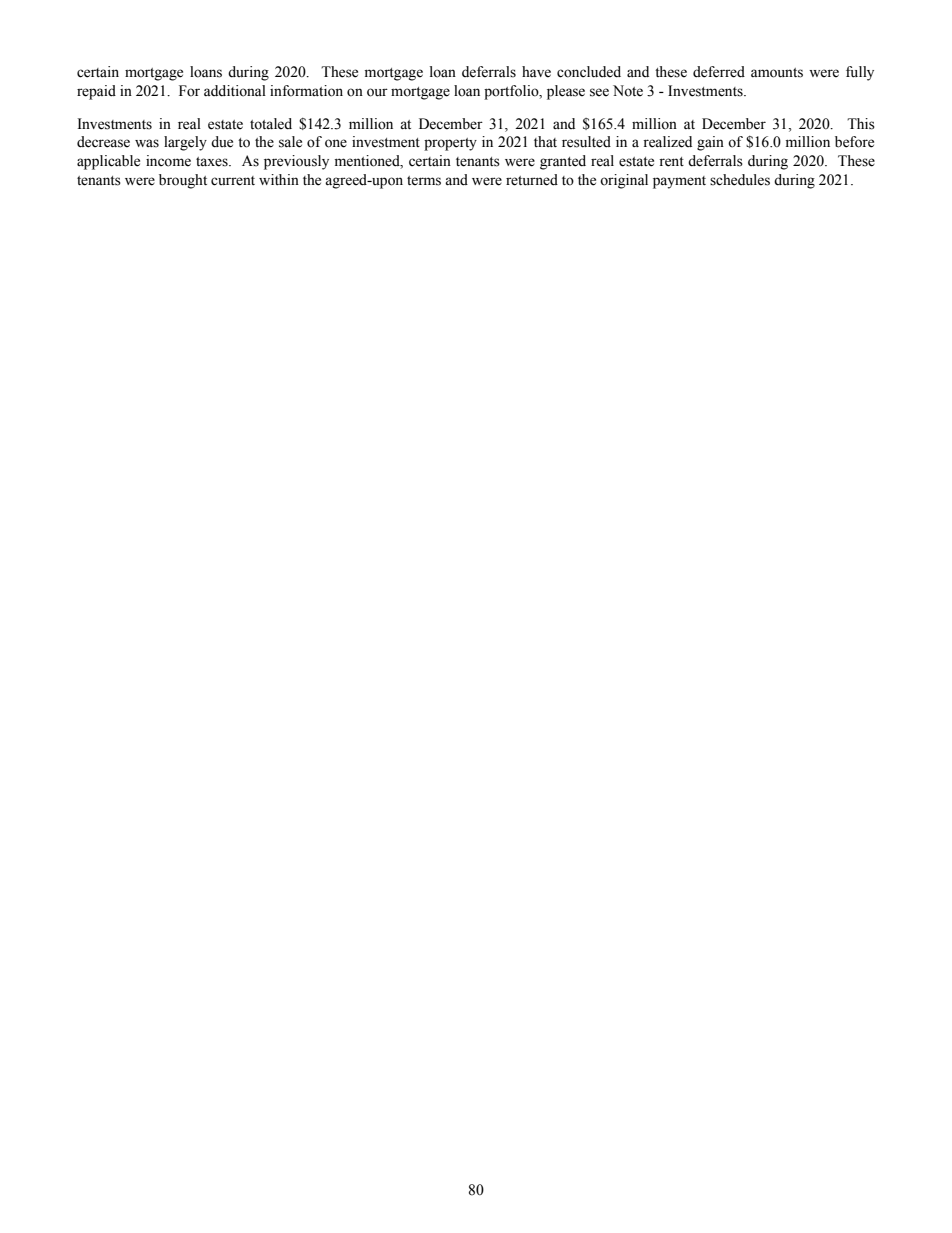 This document has width=952, height=1233. I want to click on property, so click(450, 144).
